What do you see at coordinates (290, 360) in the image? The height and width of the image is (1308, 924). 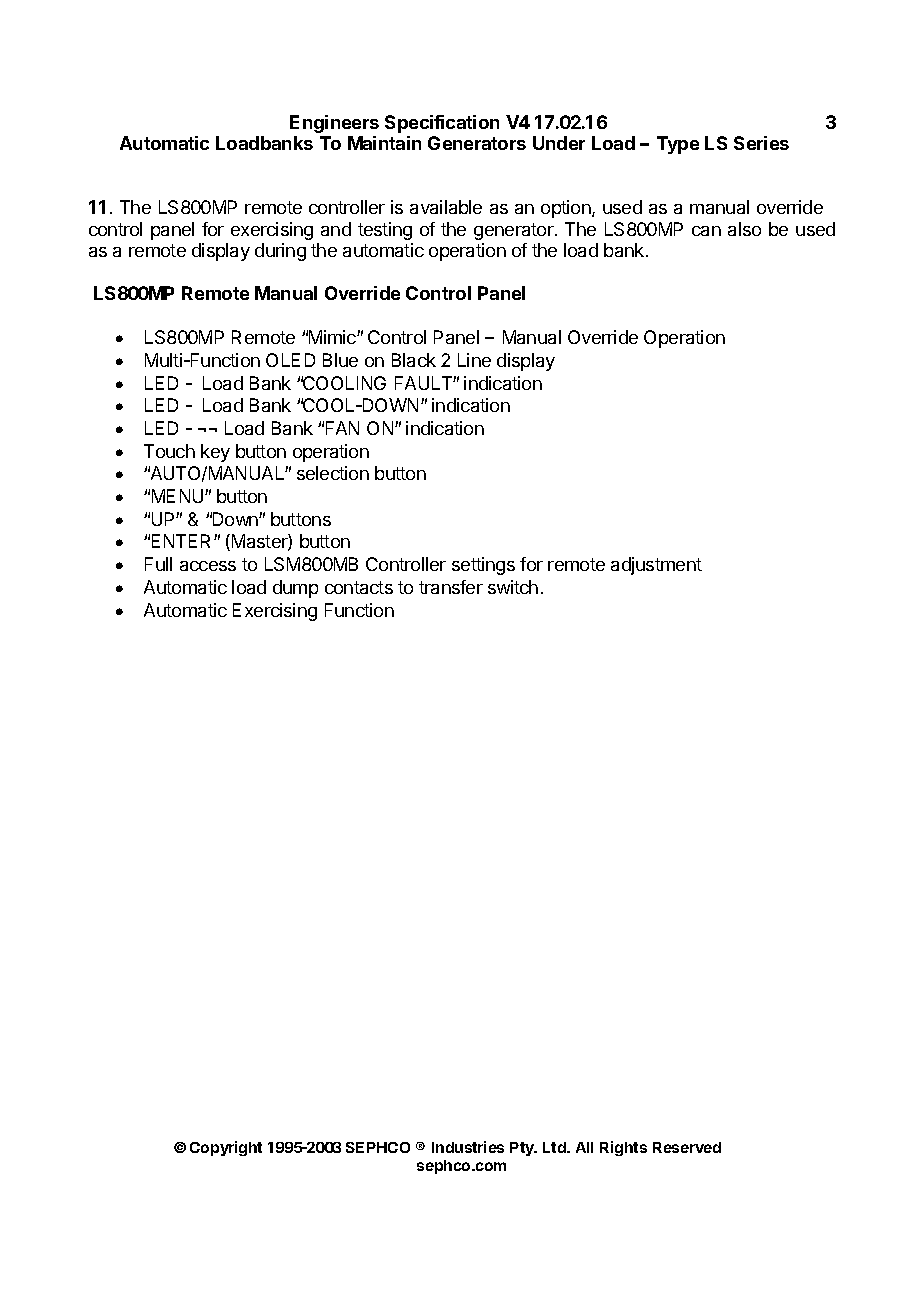 I see `OLED` at bounding box center [290, 360].
